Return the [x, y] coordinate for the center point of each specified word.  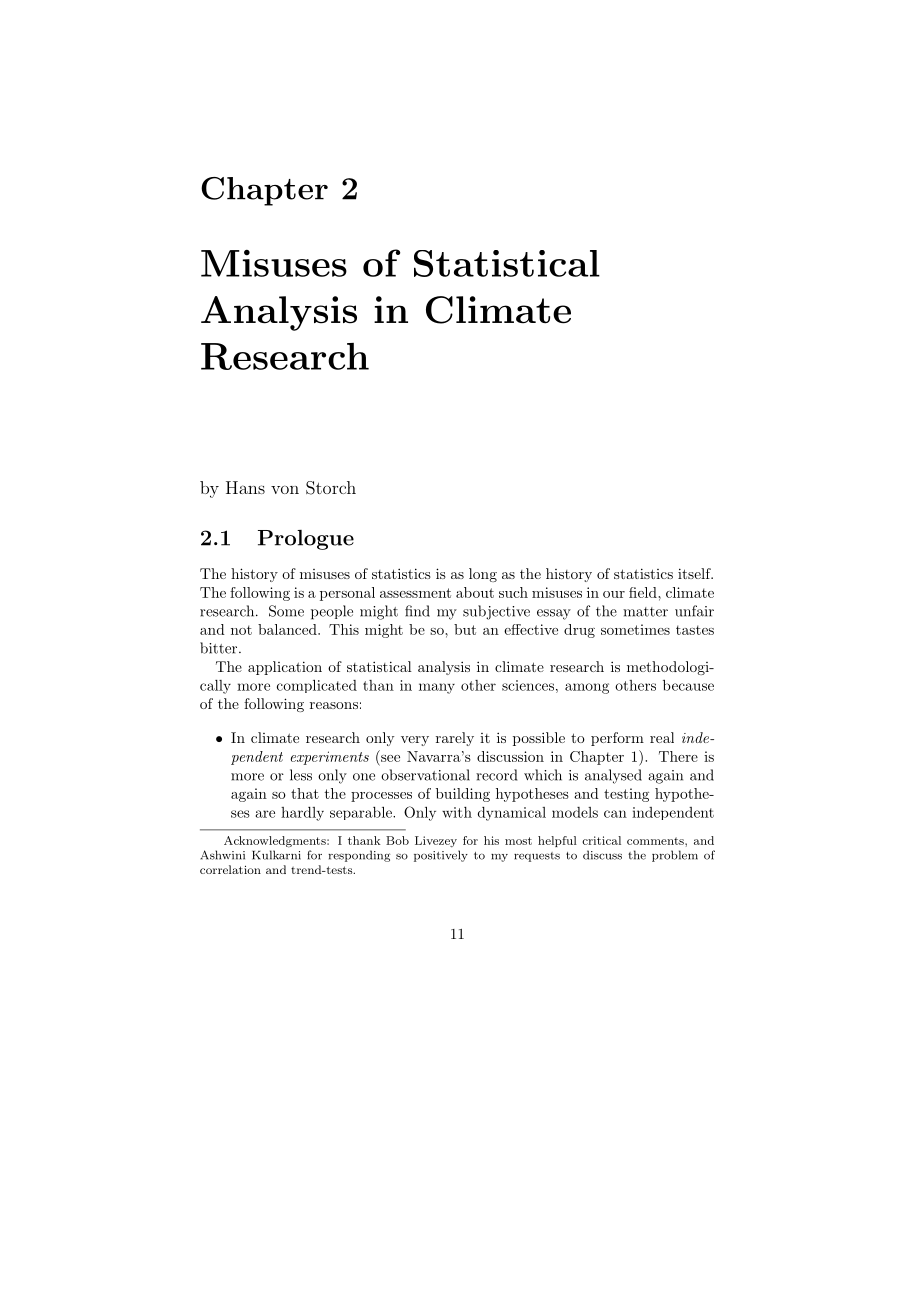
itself [695, 573]
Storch [331, 488]
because [688, 685]
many [437, 688]
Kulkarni [276, 855]
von [285, 489]
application [285, 668]
